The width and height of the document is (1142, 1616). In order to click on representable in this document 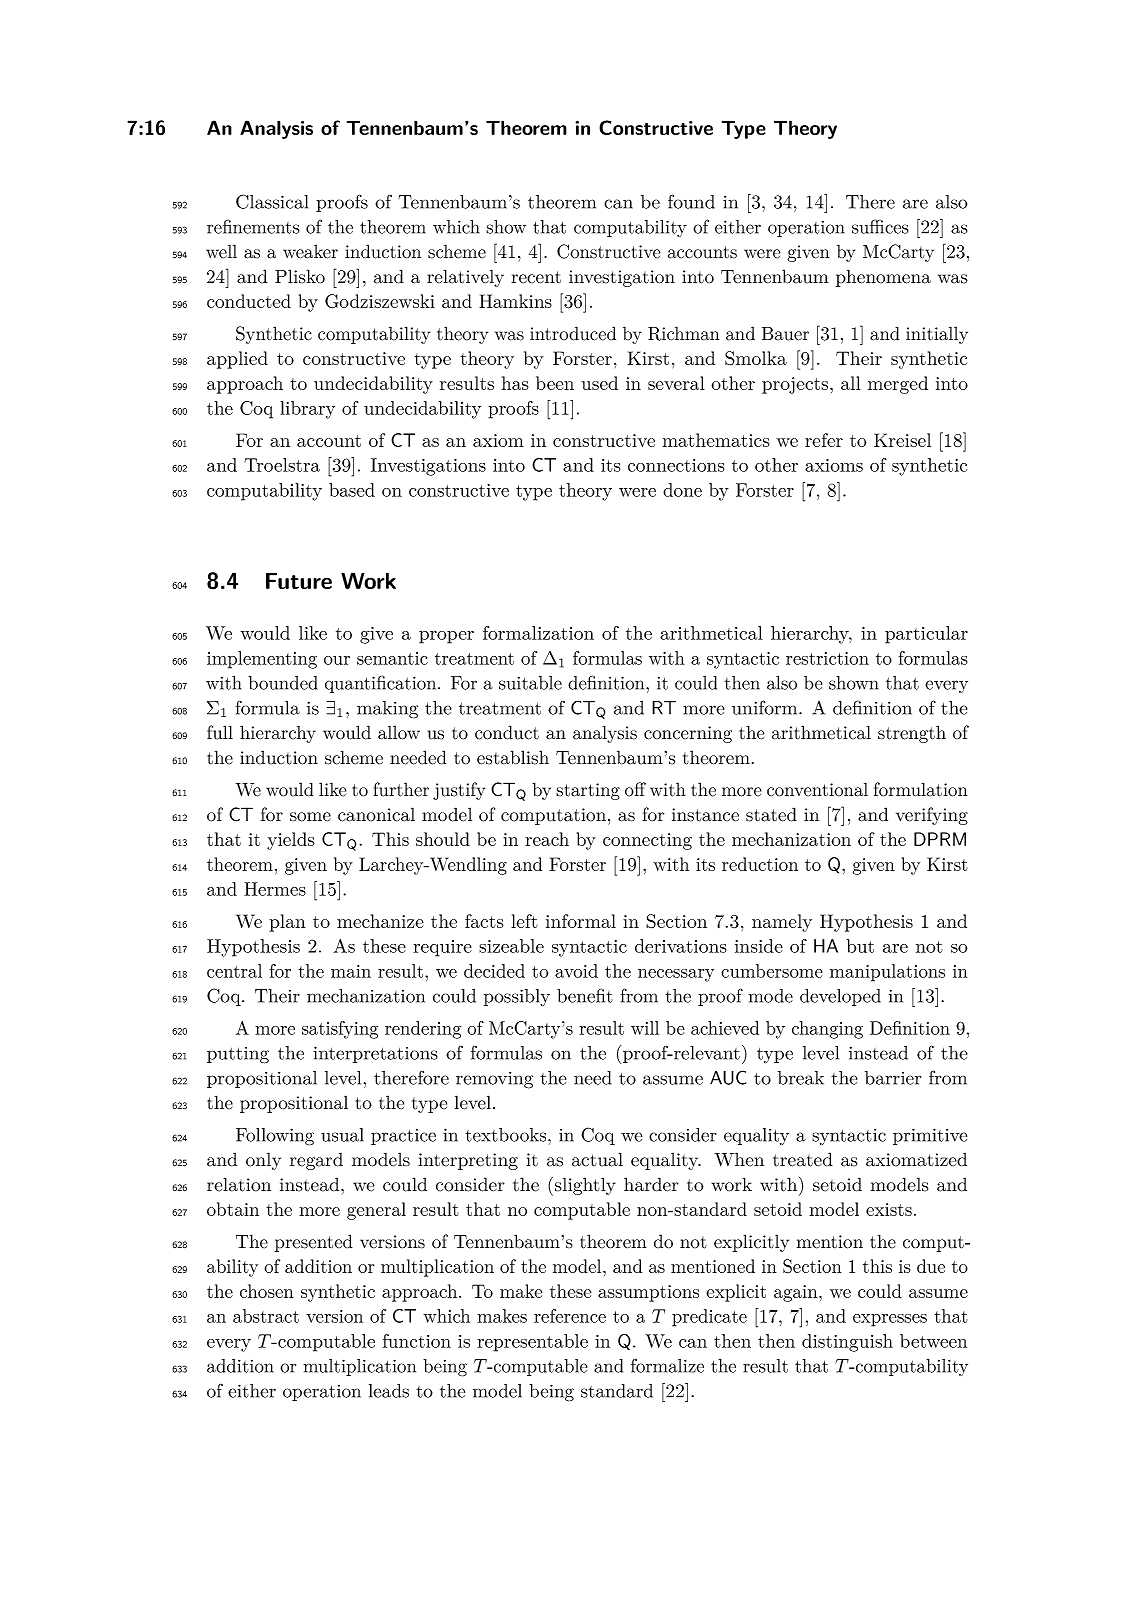, I will do `click(532, 1343)`.
